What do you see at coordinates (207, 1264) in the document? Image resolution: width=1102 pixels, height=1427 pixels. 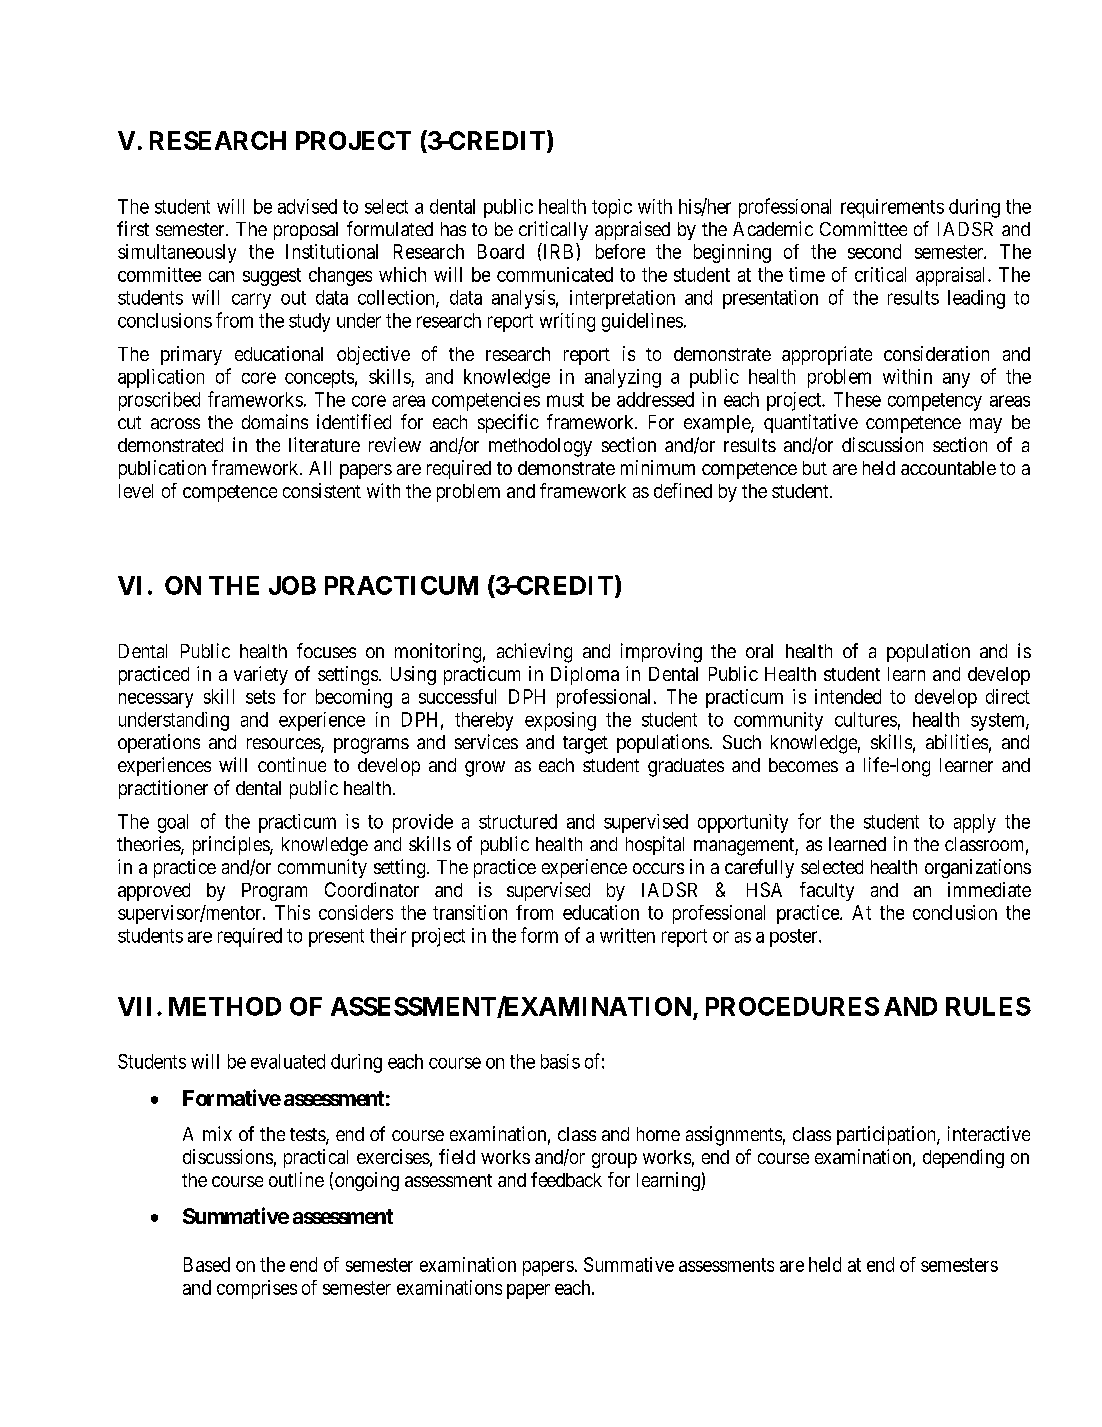 I see `Based` at bounding box center [207, 1264].
